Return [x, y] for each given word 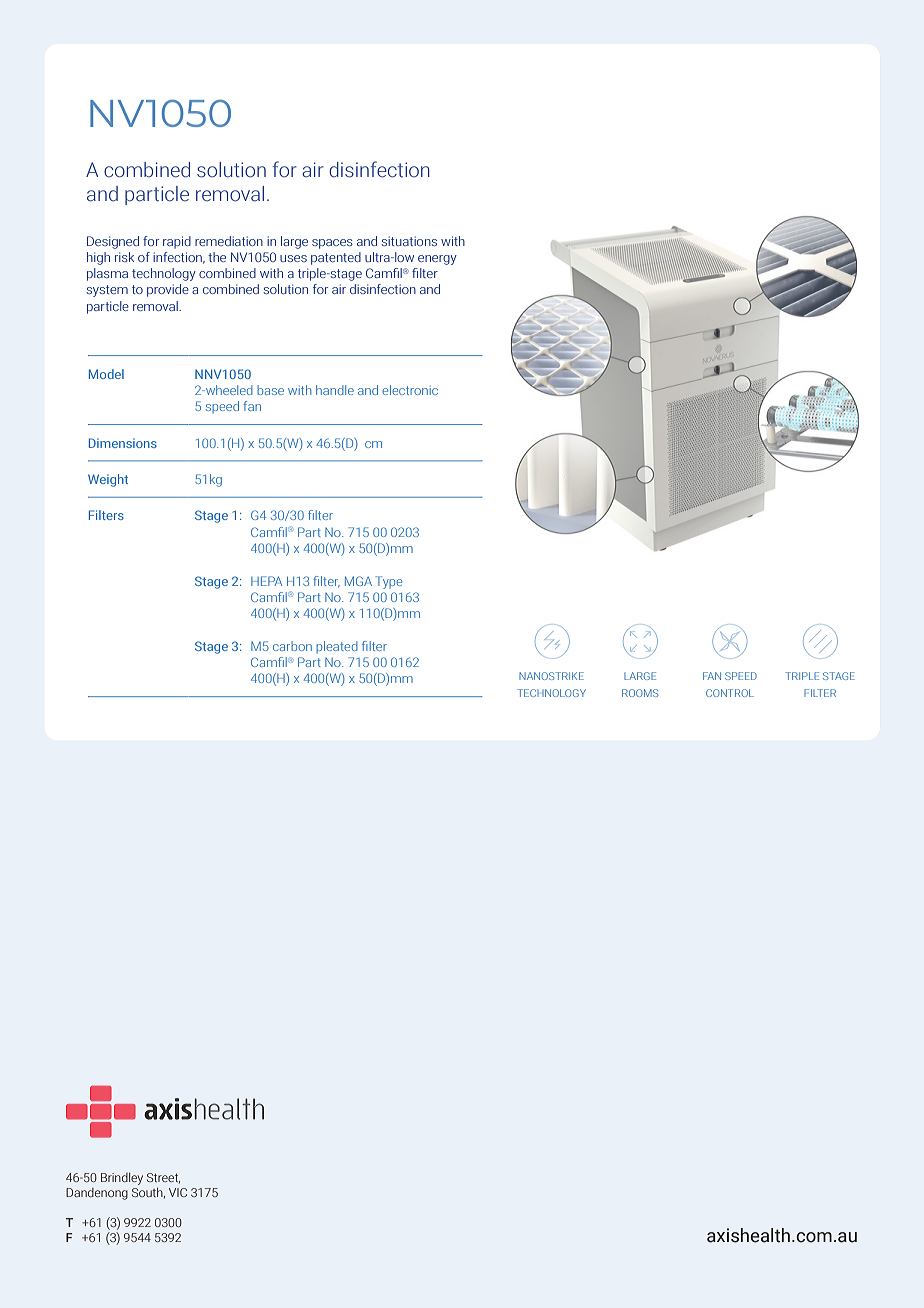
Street [163, 1178]
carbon [292, 646]
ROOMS [640, 693]
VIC [178, 1192]
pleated [337, 647]
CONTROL [730, 693]
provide [168, 290]
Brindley [122, 1179]
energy [437, 260]
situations [409, 241]
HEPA [266, 581]
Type [389, 582]
